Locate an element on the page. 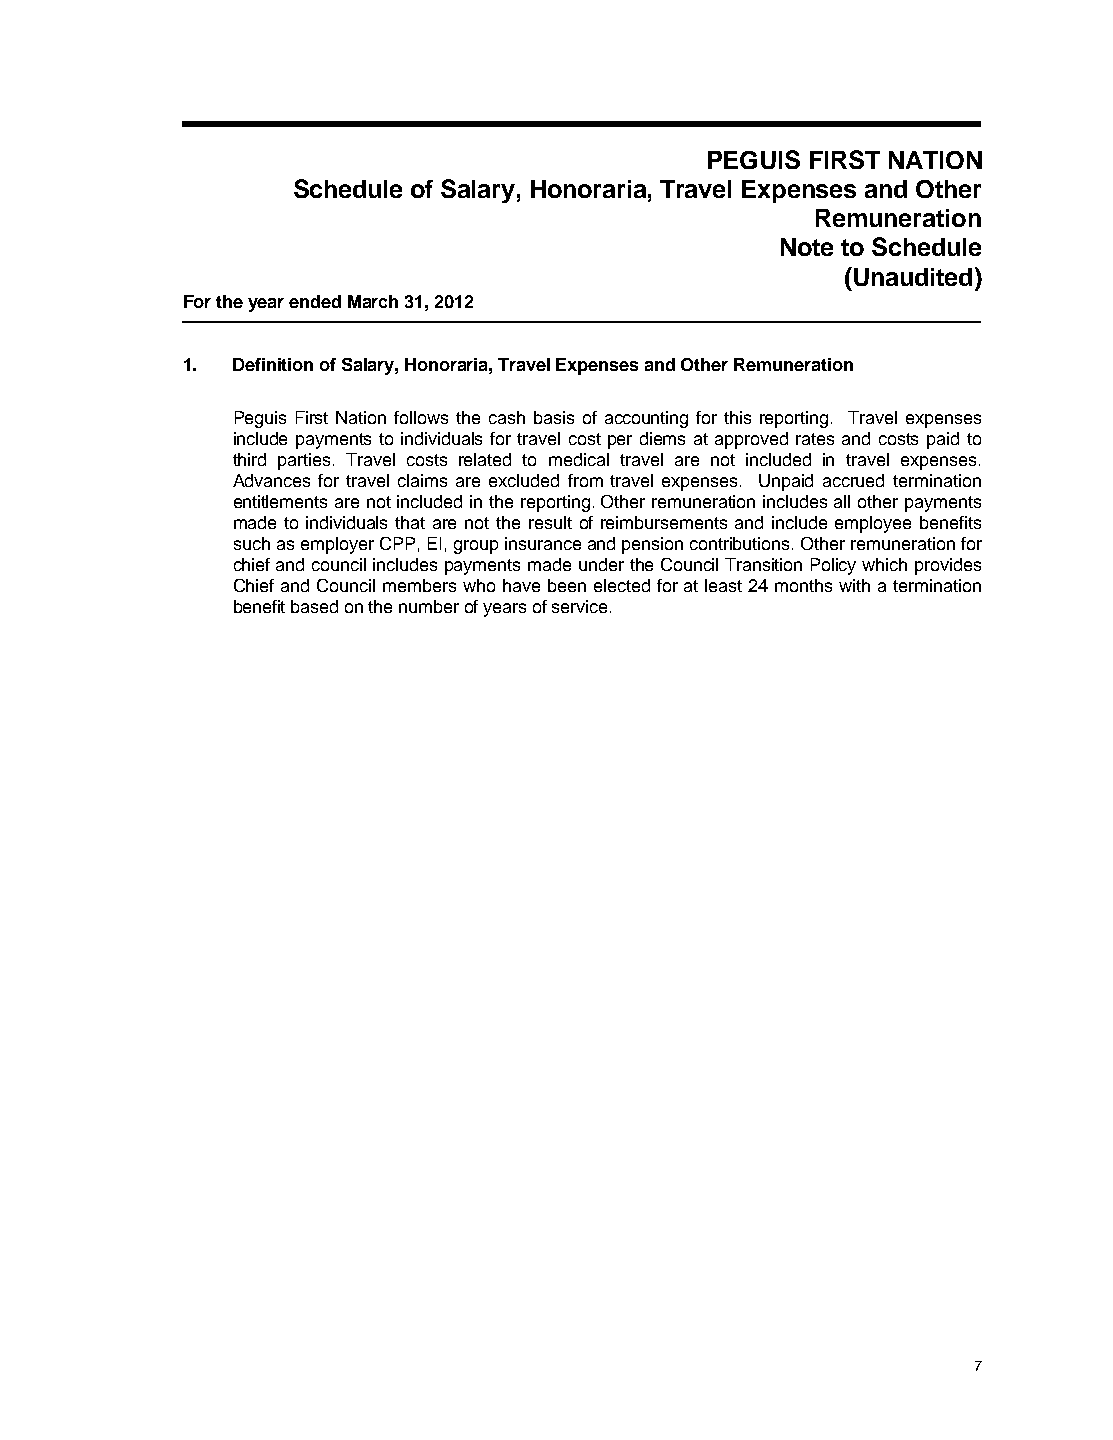 Image resolution: width=1113 pixels, height=1440 pixels. from is located at coordinates (585, 480).
